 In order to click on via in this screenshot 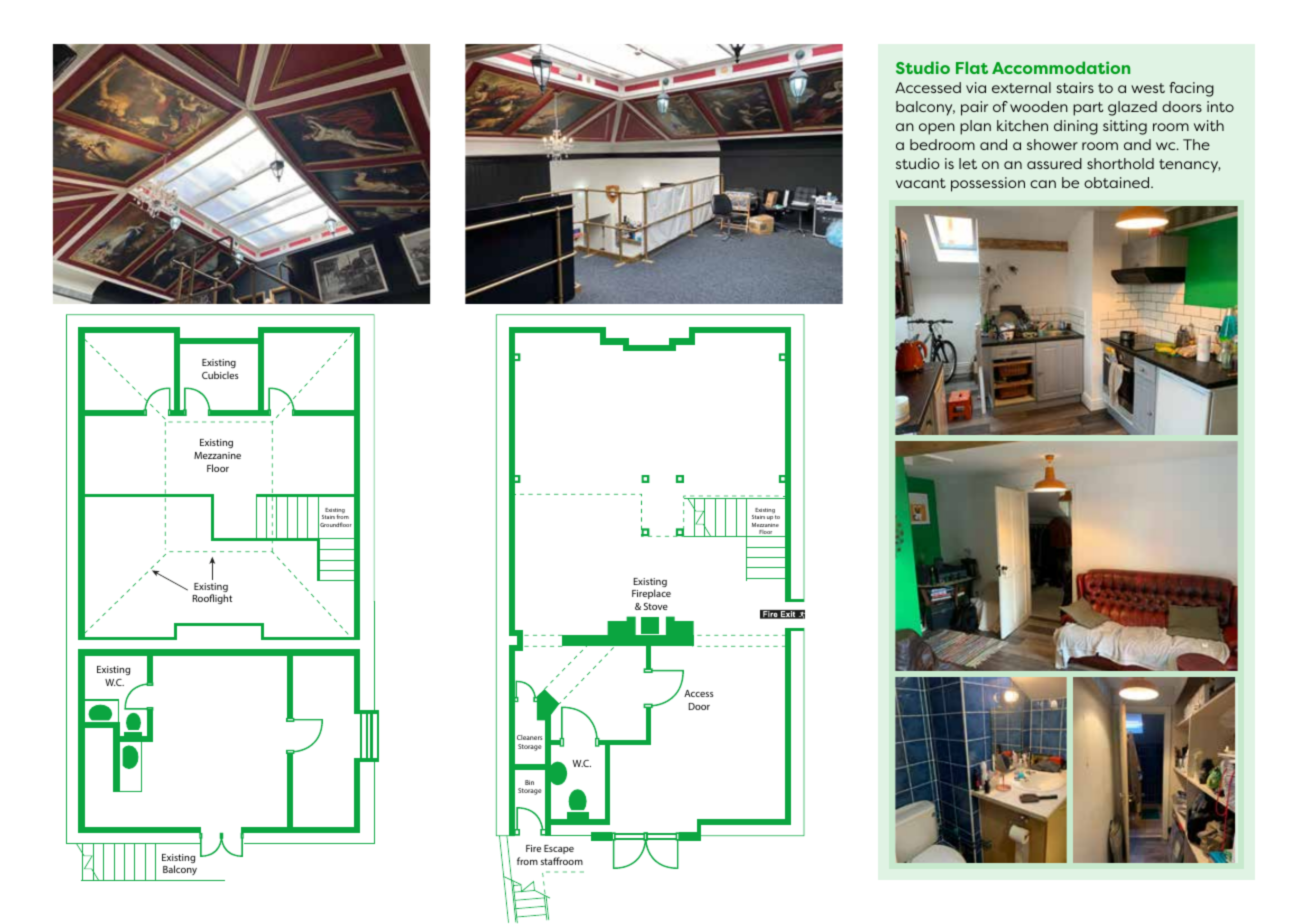, I will do `click(976, 87)`.
